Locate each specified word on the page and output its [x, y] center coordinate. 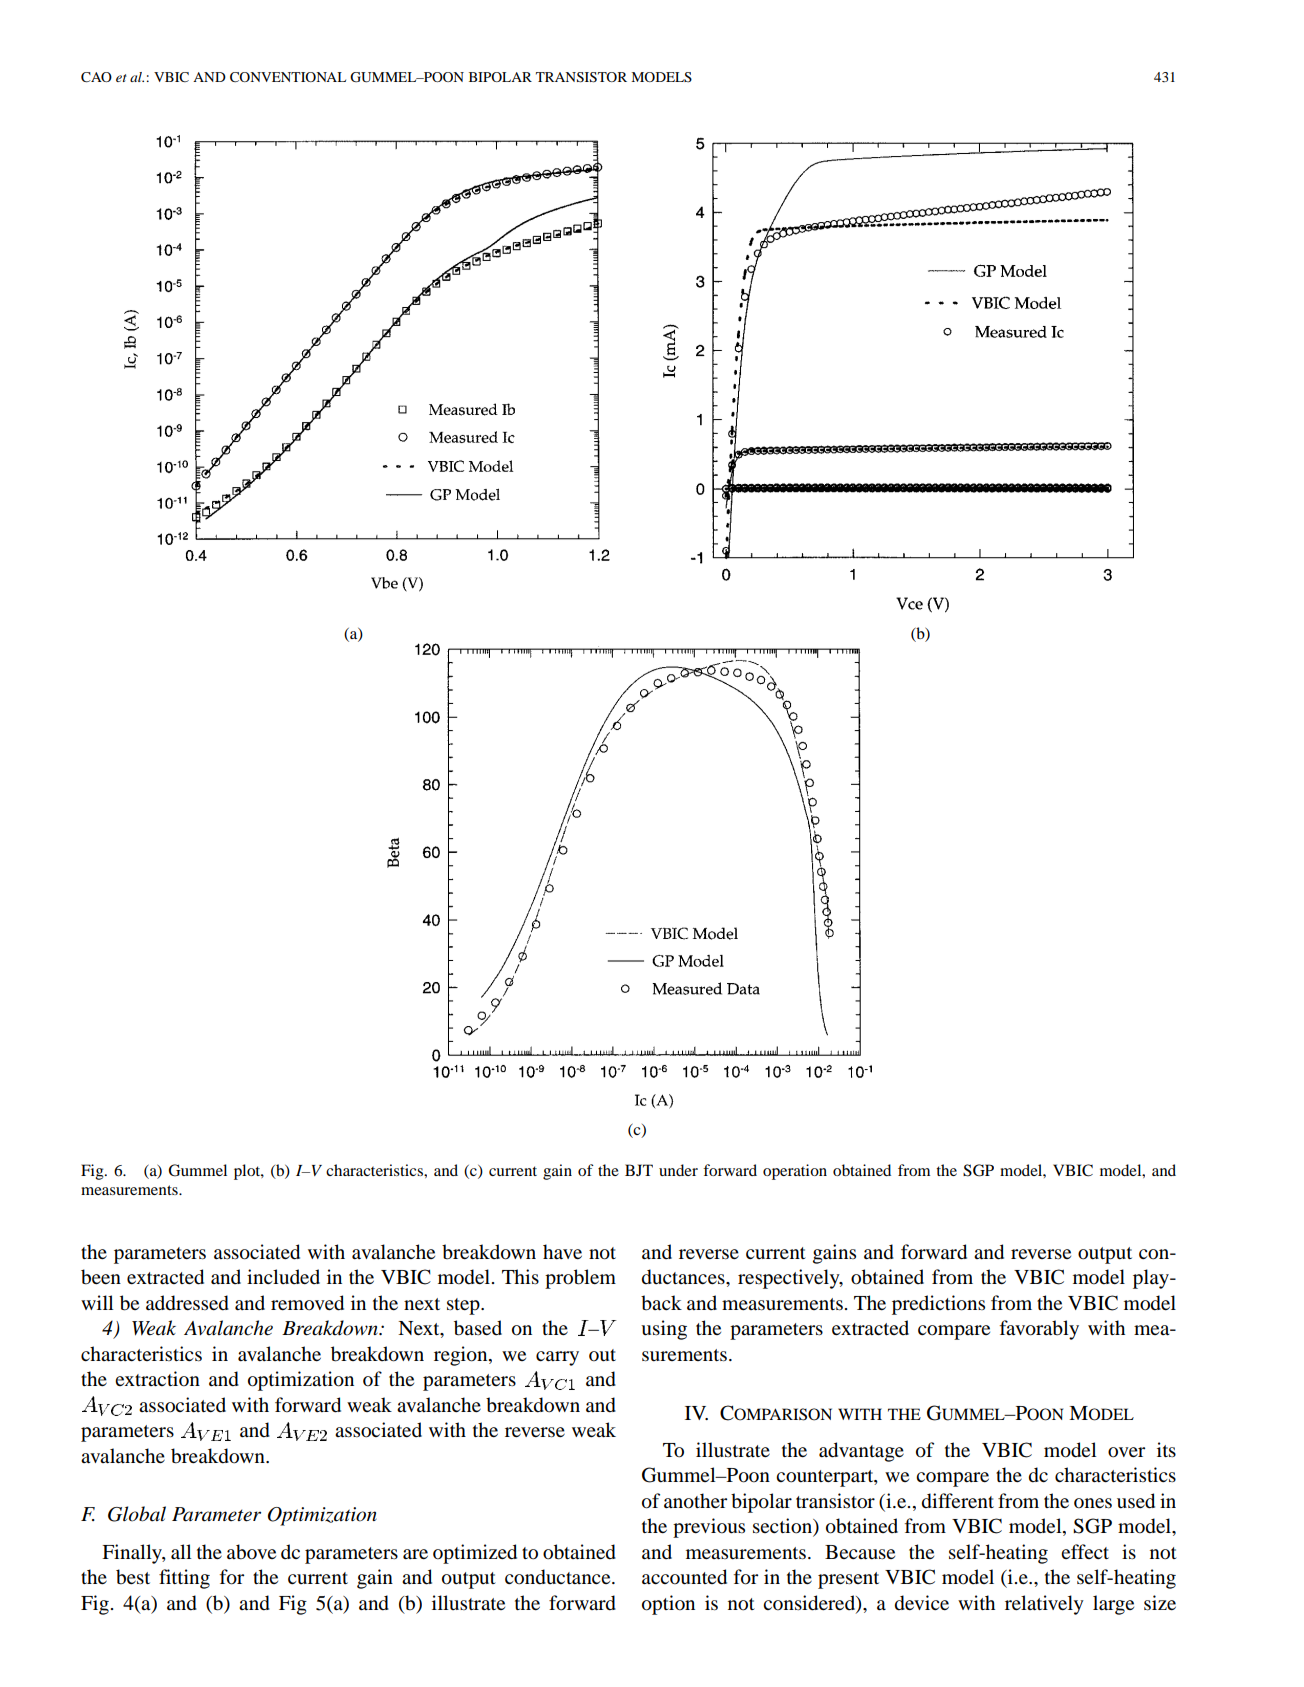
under [678, 1170]
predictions [938, 1305]
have [562, 1251]
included [283, 1276]
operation [795, 1172]
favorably [1039, 1330]
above [251, 1552]
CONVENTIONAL [288, 77]
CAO [96, 77]
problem [580, 1279]
